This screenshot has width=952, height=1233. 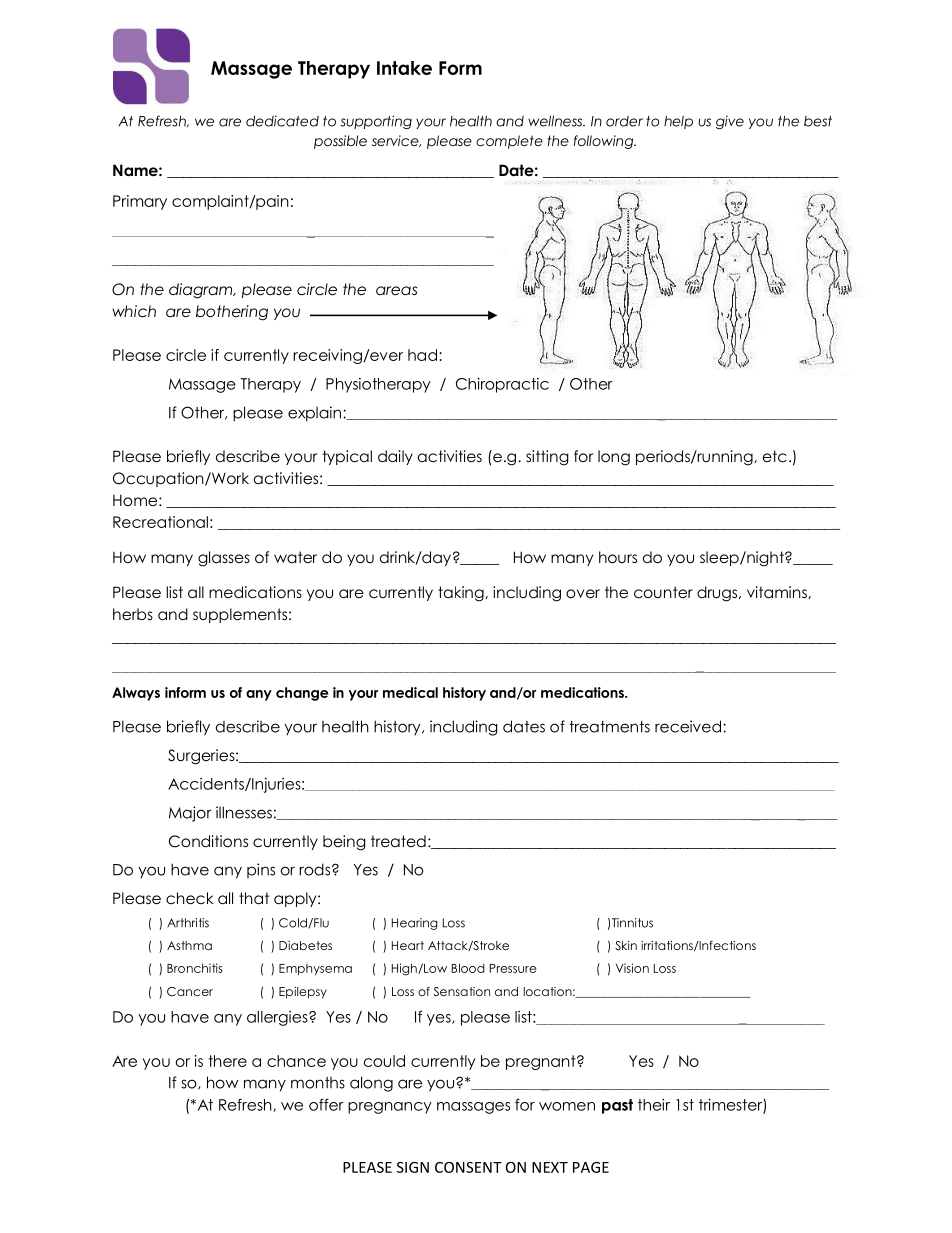 I want to click on there, so click(x=228, y=1061).
